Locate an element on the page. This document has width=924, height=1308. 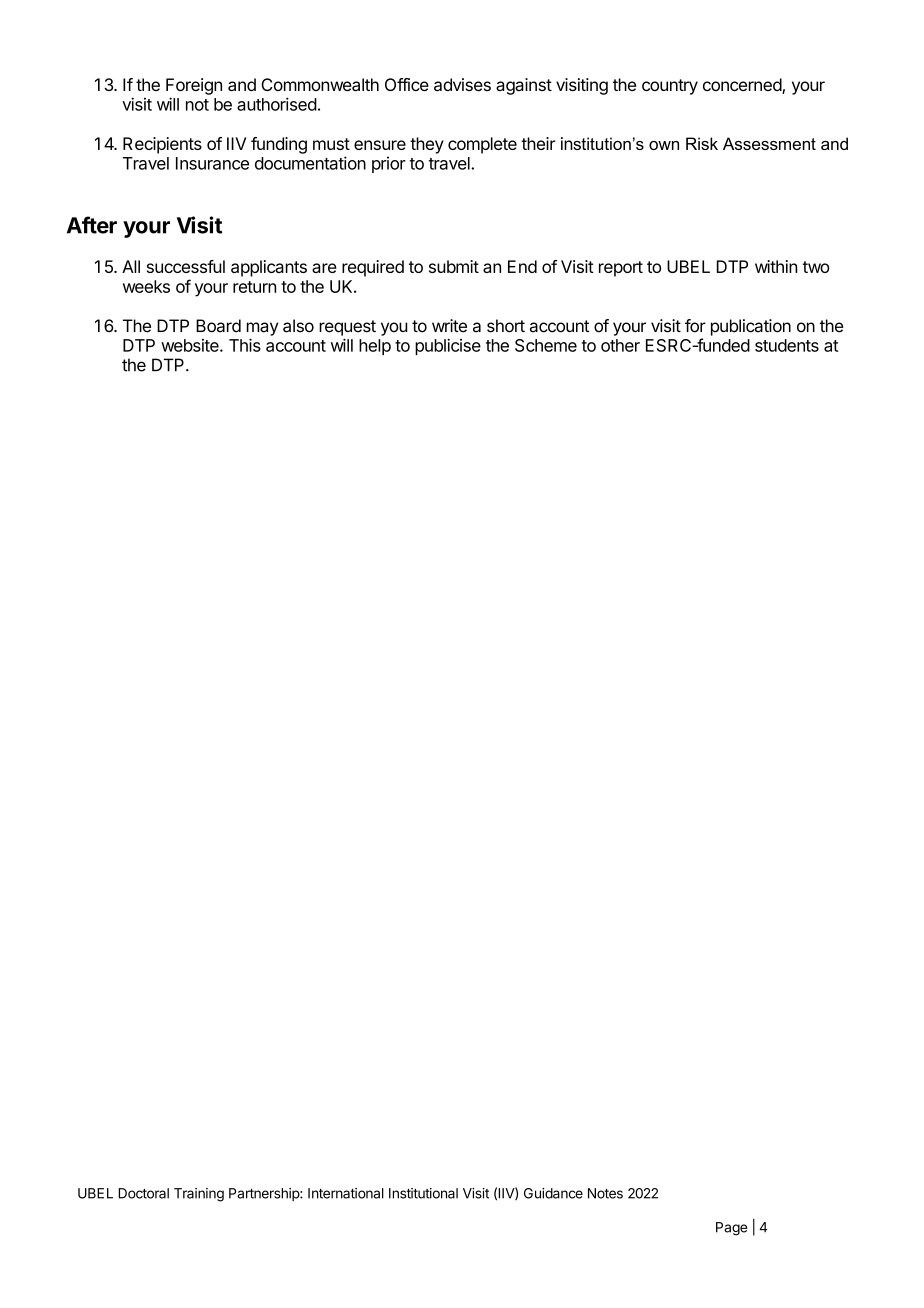
International is located at coordinates (346, 1193).
